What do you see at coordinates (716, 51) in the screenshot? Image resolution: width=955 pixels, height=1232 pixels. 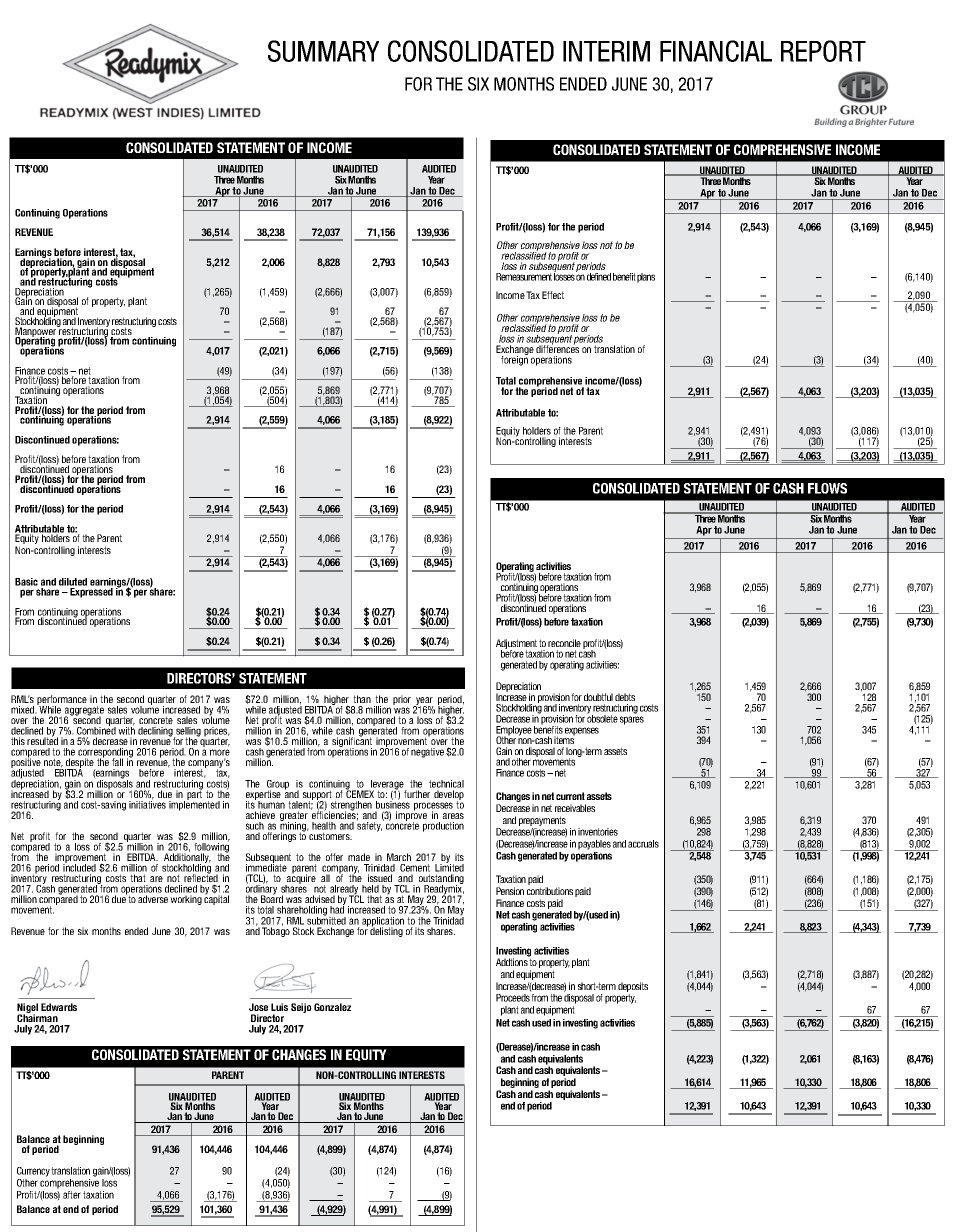 I see `FINANCIAL` at bounding box center [716, 51].
